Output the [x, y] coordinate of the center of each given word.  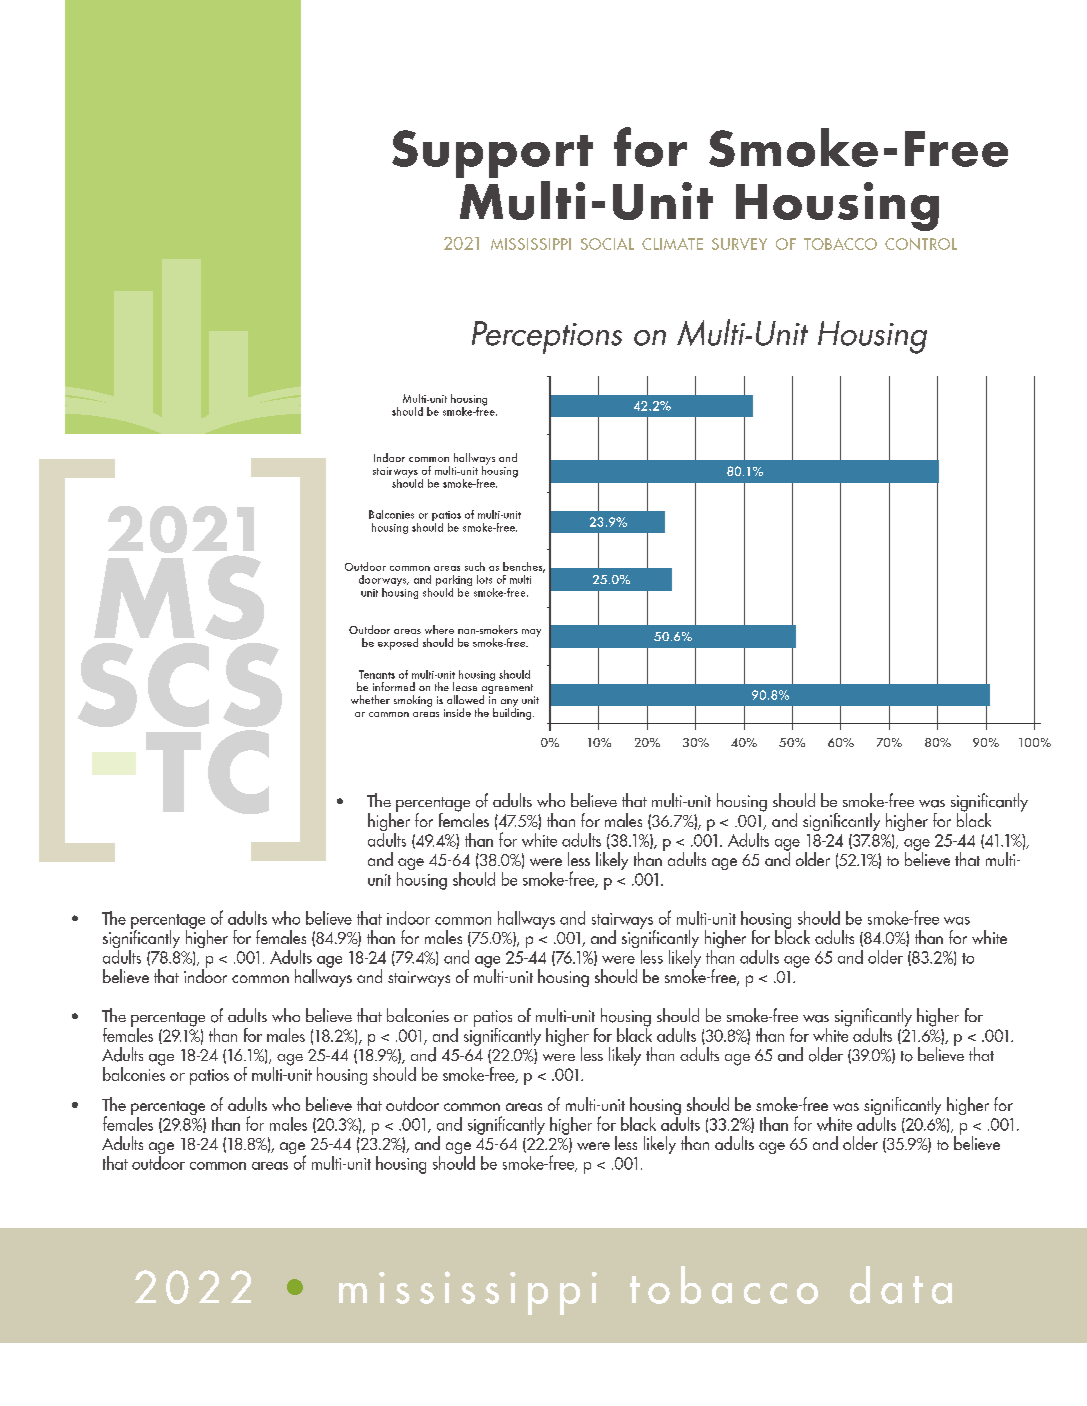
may [531, 633]
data [901, 1285]
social [607, 244]
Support [492, 154]
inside [457, 712]
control [921, 244]
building [513, 713]
